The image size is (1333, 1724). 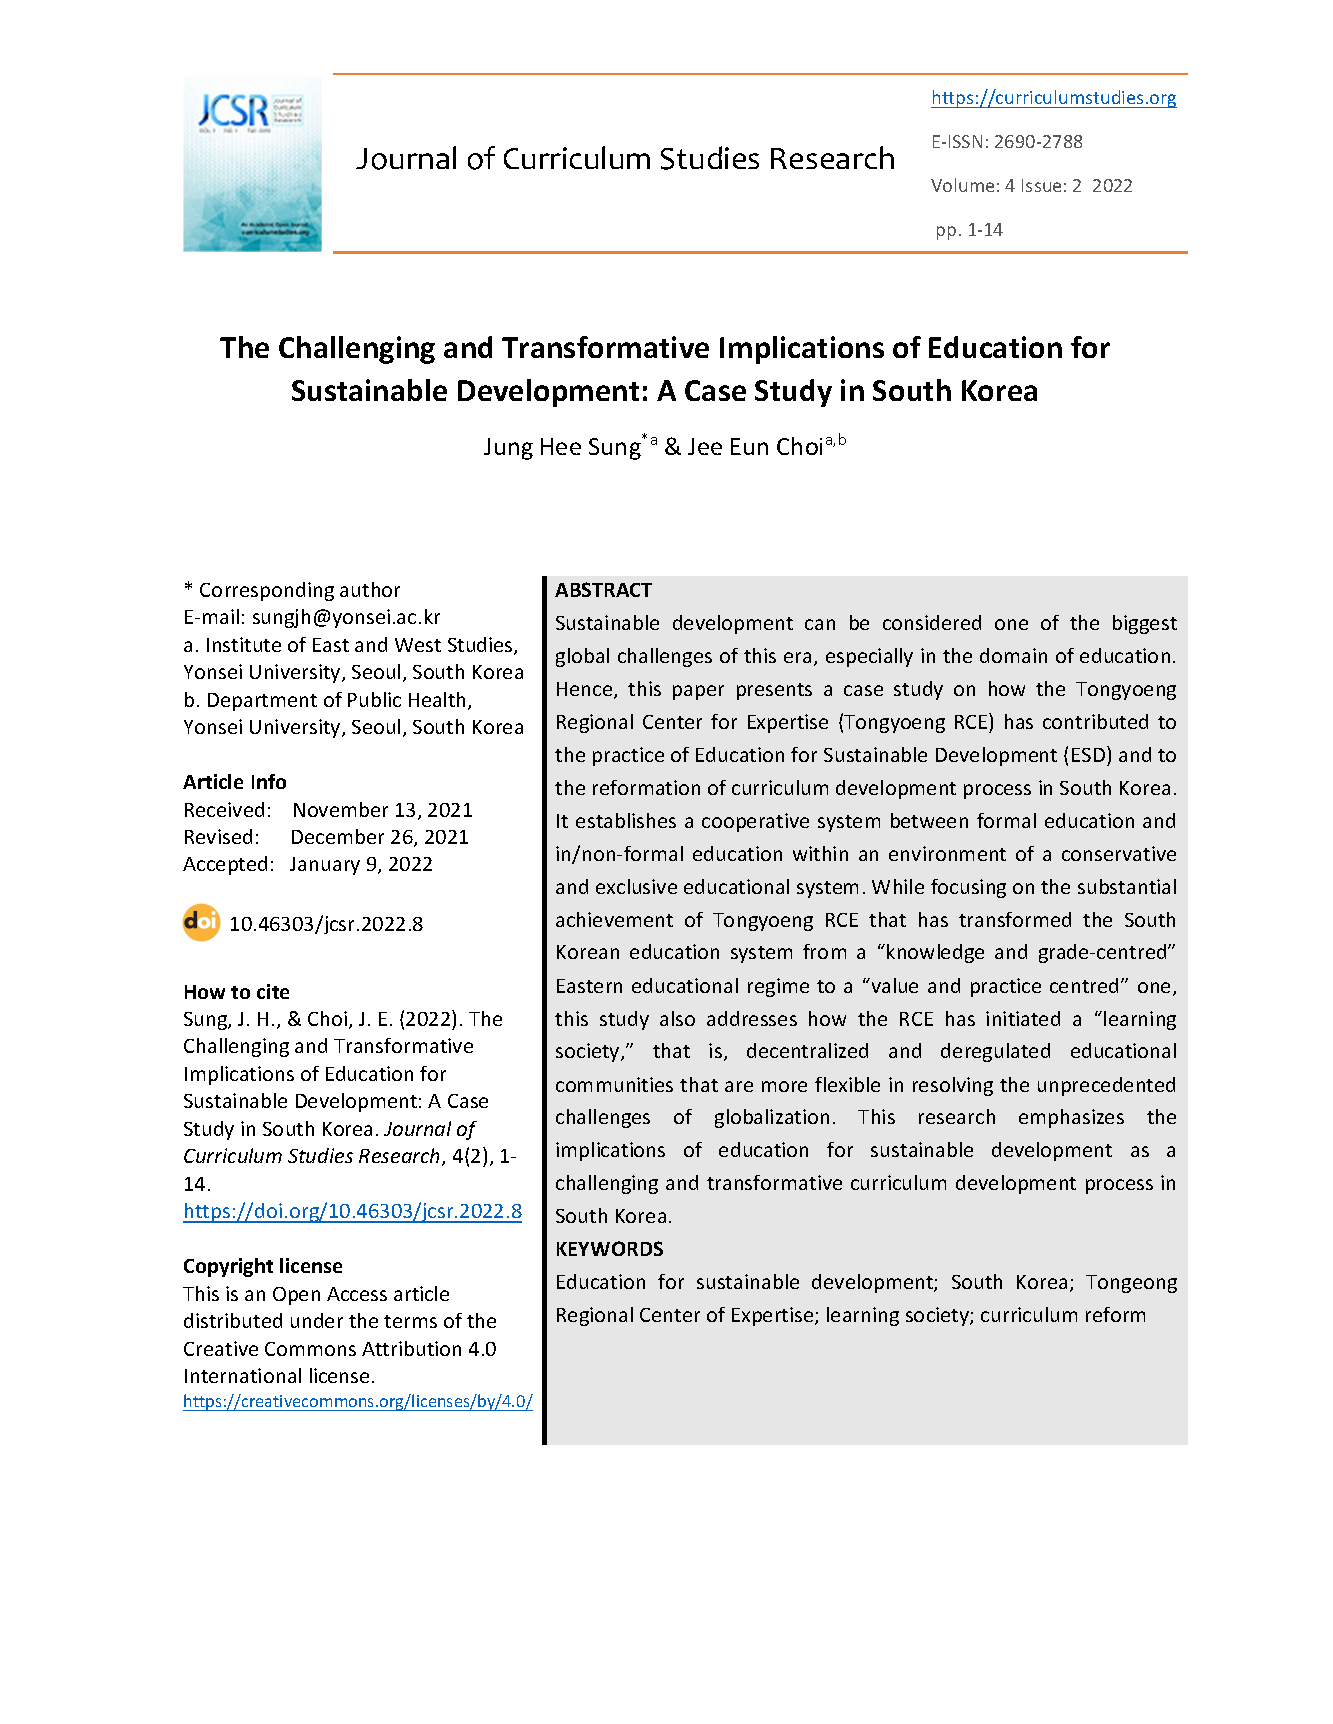 I want to click on also, so click(x=677, y=1018).
